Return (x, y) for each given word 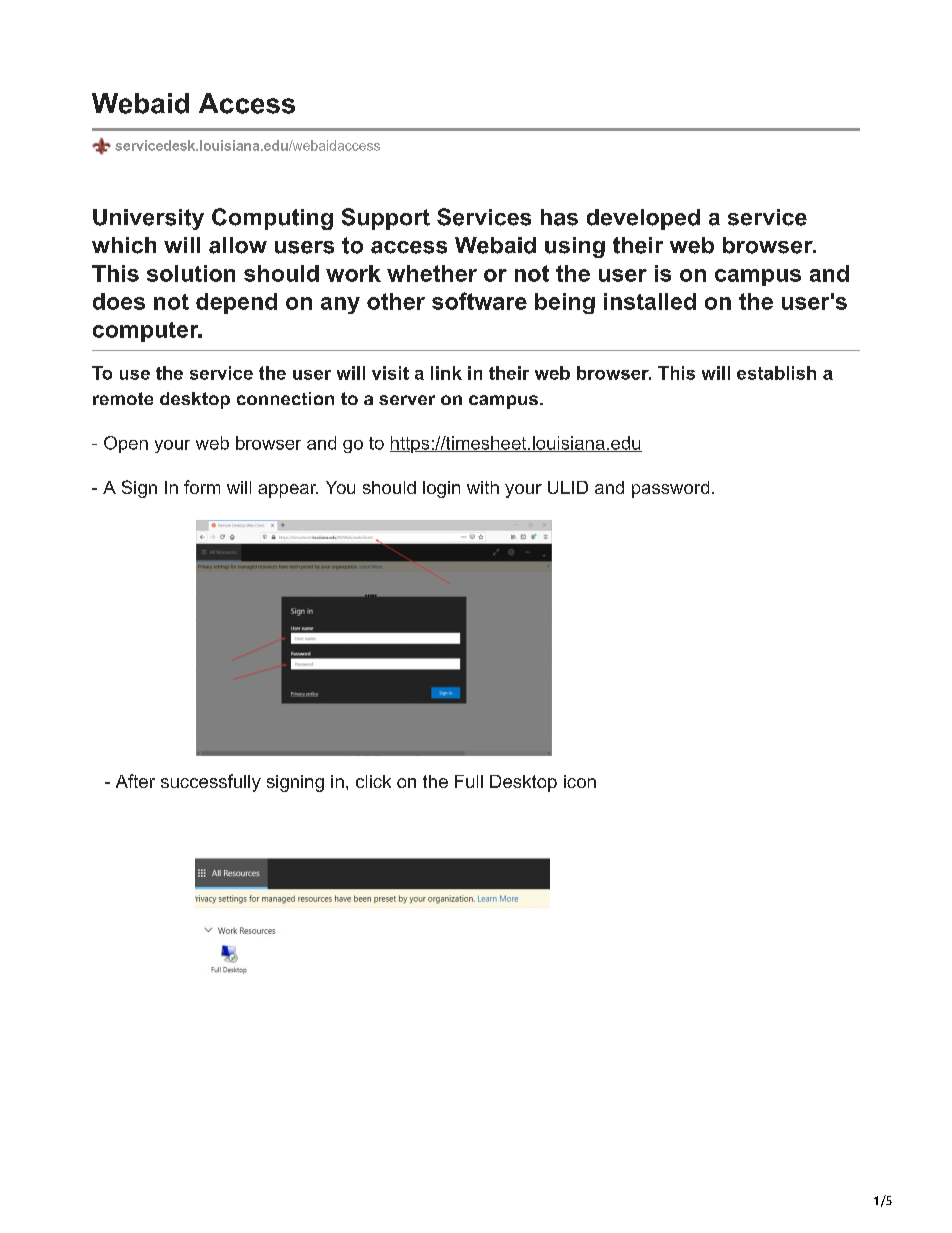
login (441, 489)
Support (386, 219)
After (135, 781)
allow (238, 245)
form (202, 487)
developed (643, 219)
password (670, 489)
